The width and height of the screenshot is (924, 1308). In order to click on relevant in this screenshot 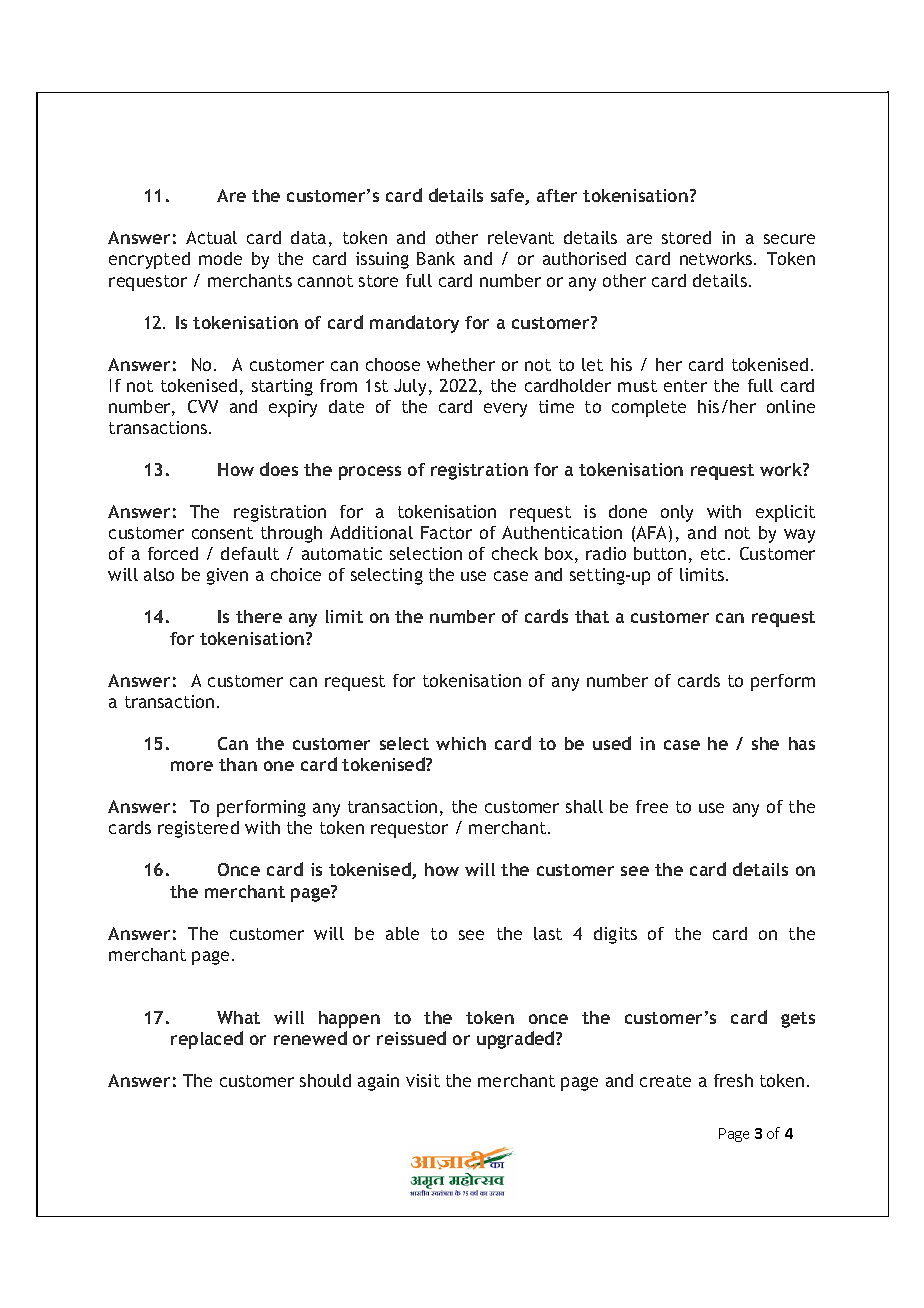, I will do `click(521, 237)`.
